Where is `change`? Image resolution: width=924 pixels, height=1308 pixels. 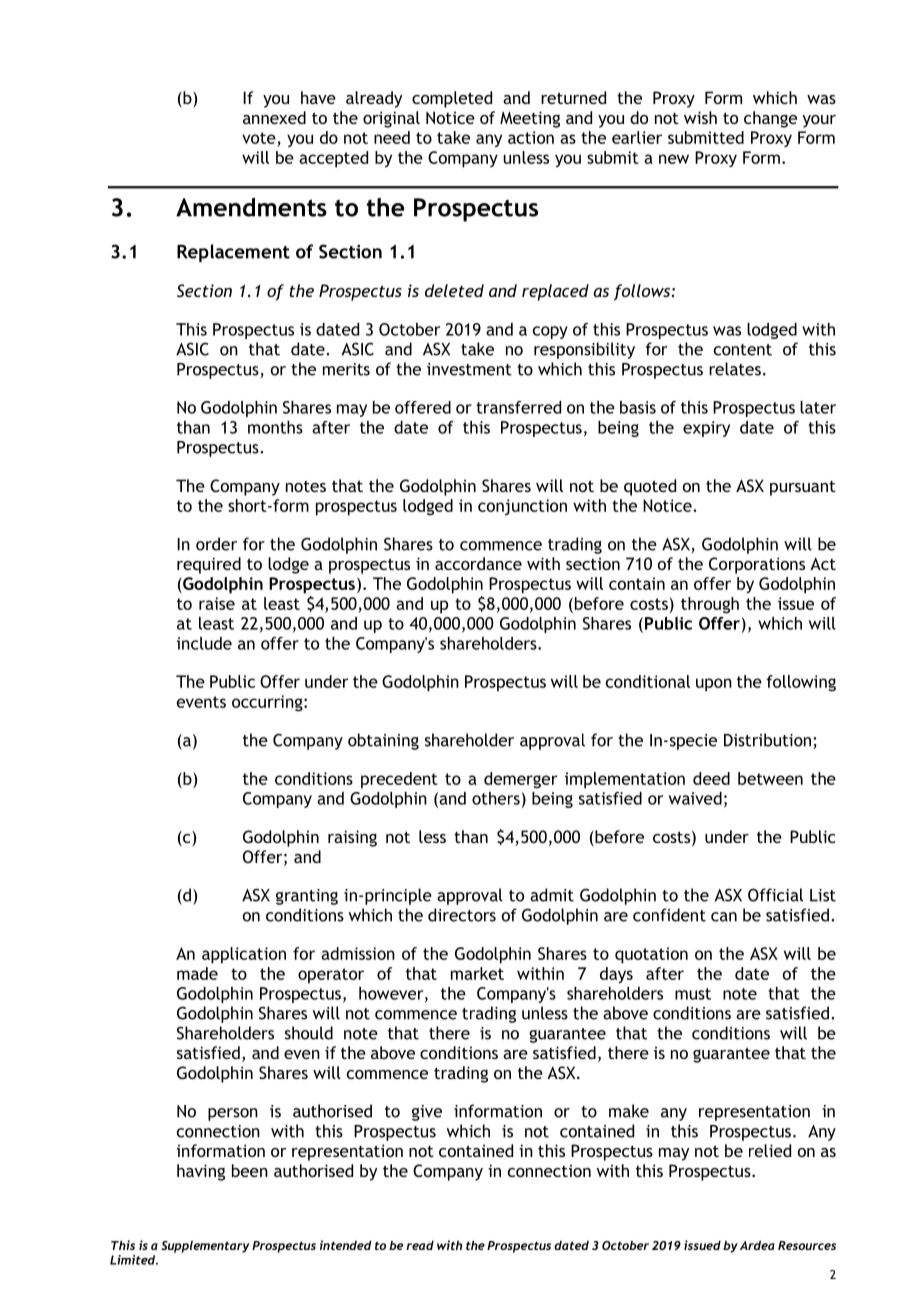 change is located at coordinates (770, 119).
